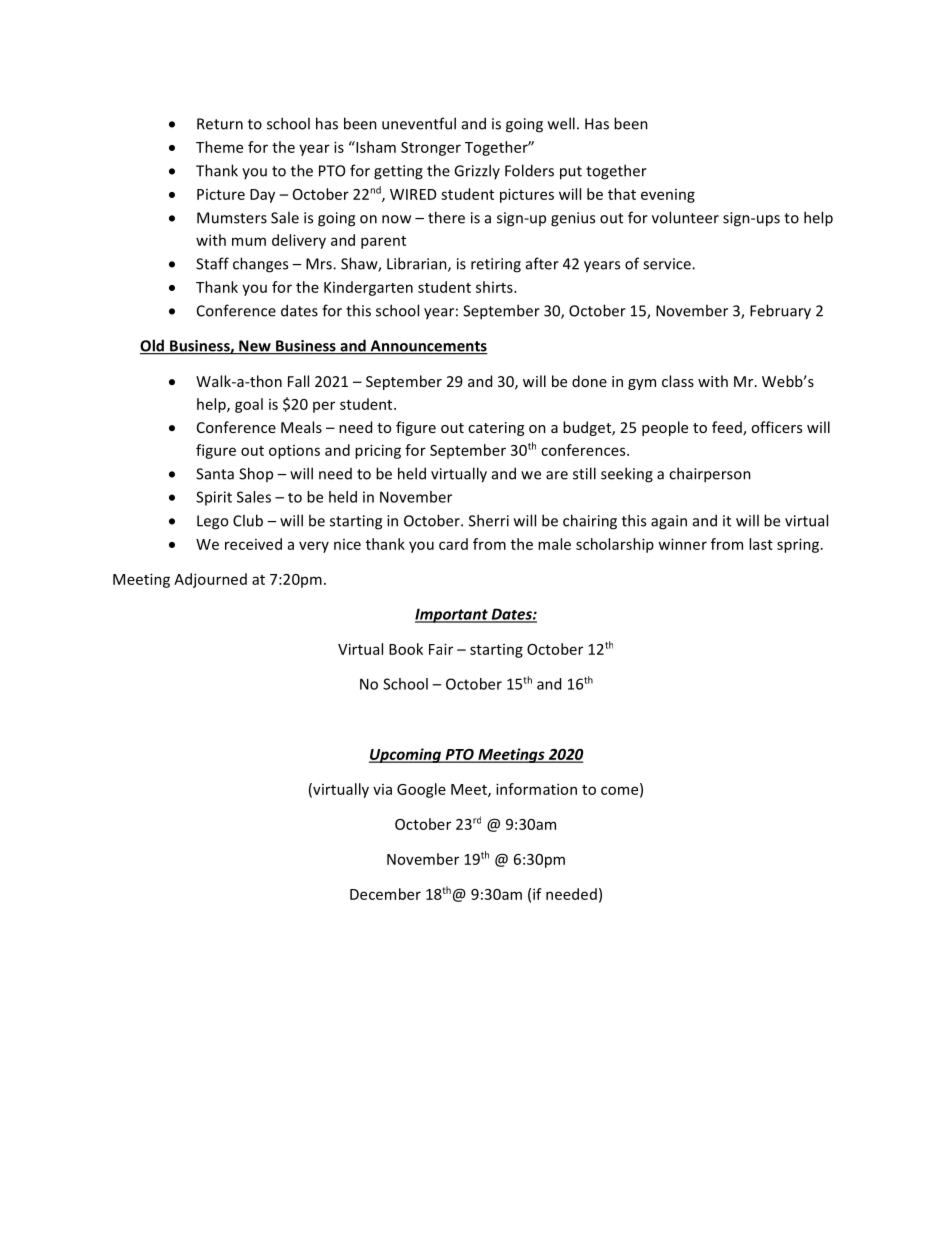  I want to click on New, so click(255, 347).
